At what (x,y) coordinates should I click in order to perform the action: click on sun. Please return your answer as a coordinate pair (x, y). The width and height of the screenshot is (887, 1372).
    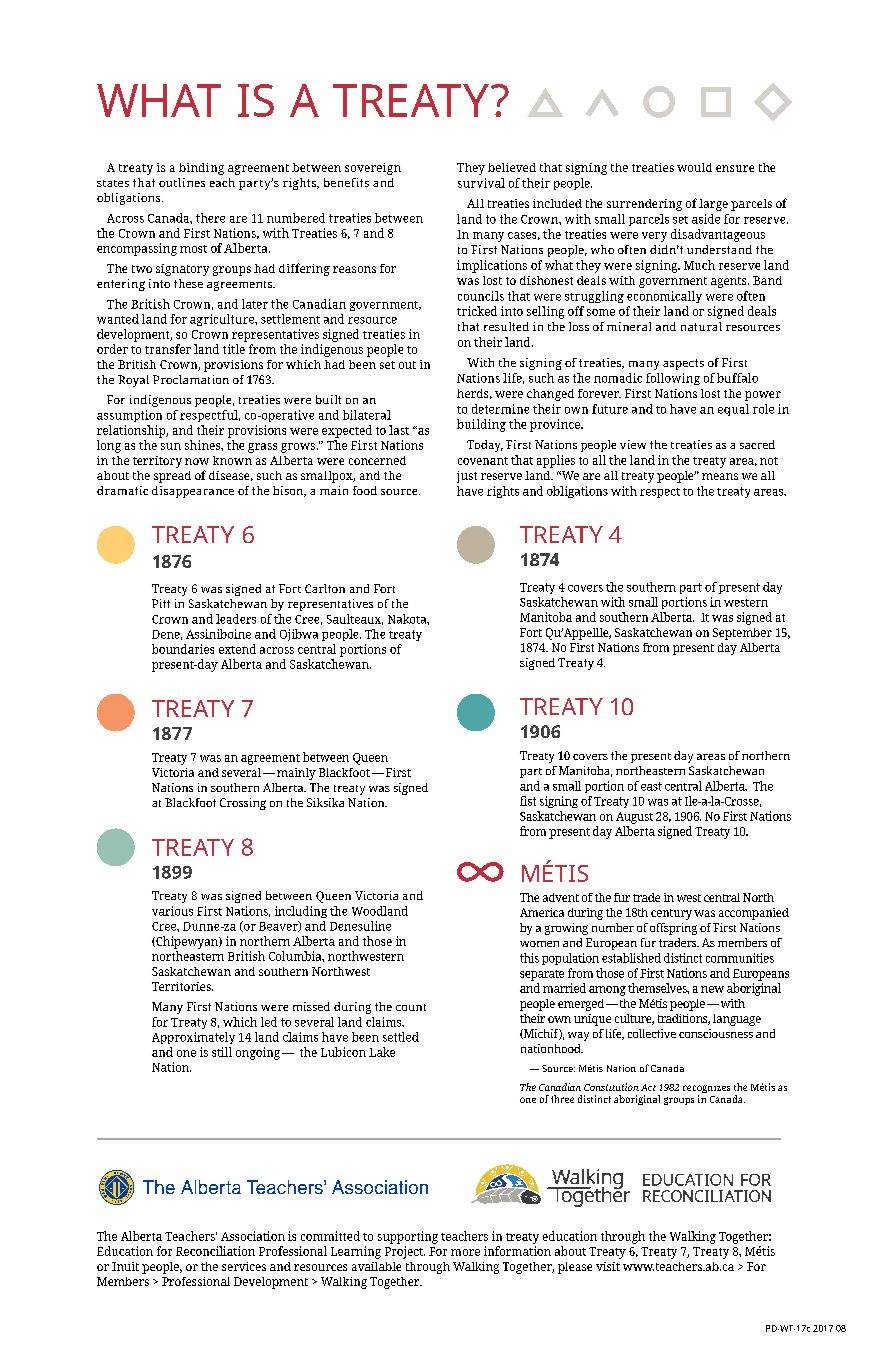
    Looking at the image, I should click on (171, 446).
